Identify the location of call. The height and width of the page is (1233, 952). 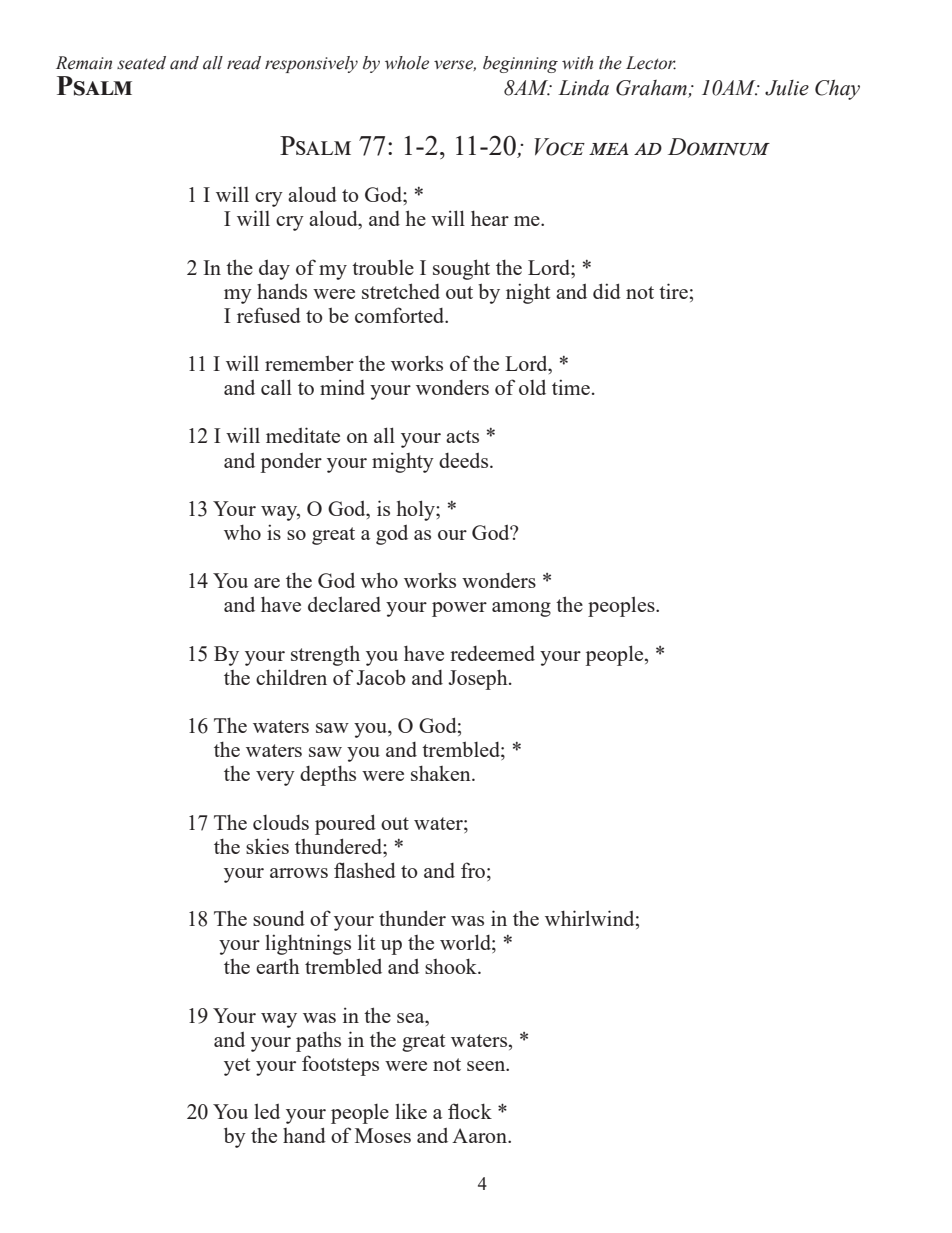
(276, 387).
